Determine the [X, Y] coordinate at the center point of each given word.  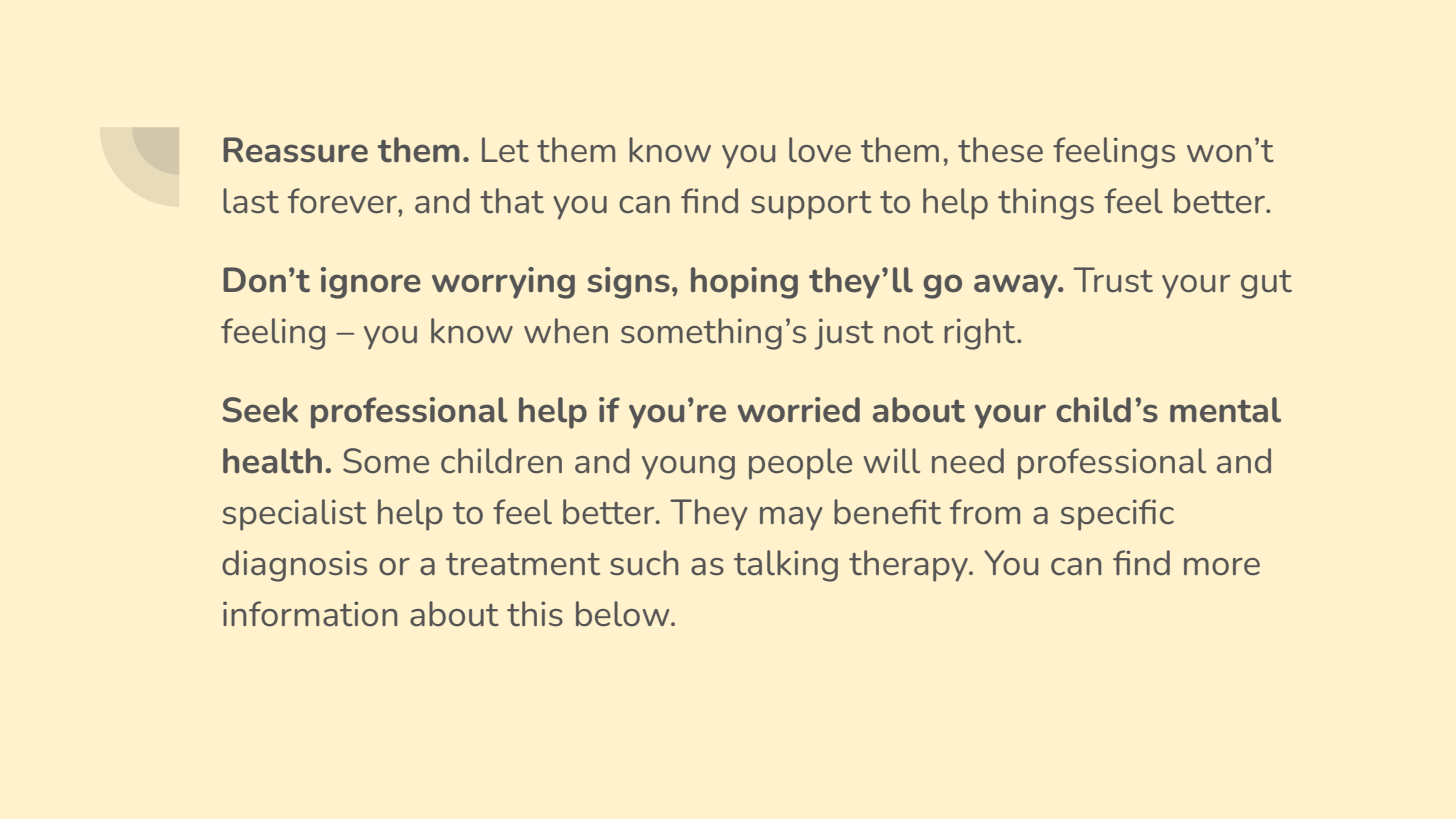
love [820, 150]
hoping [744, 283]
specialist [294, 515]
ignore [371, 283]
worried [799, 410]
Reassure [295, 150]
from [985, 512]
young [688, 468]
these [1000, 150]
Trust [1113, 280]
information [310, 614]
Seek [260, 410]
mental [1225, 410]
